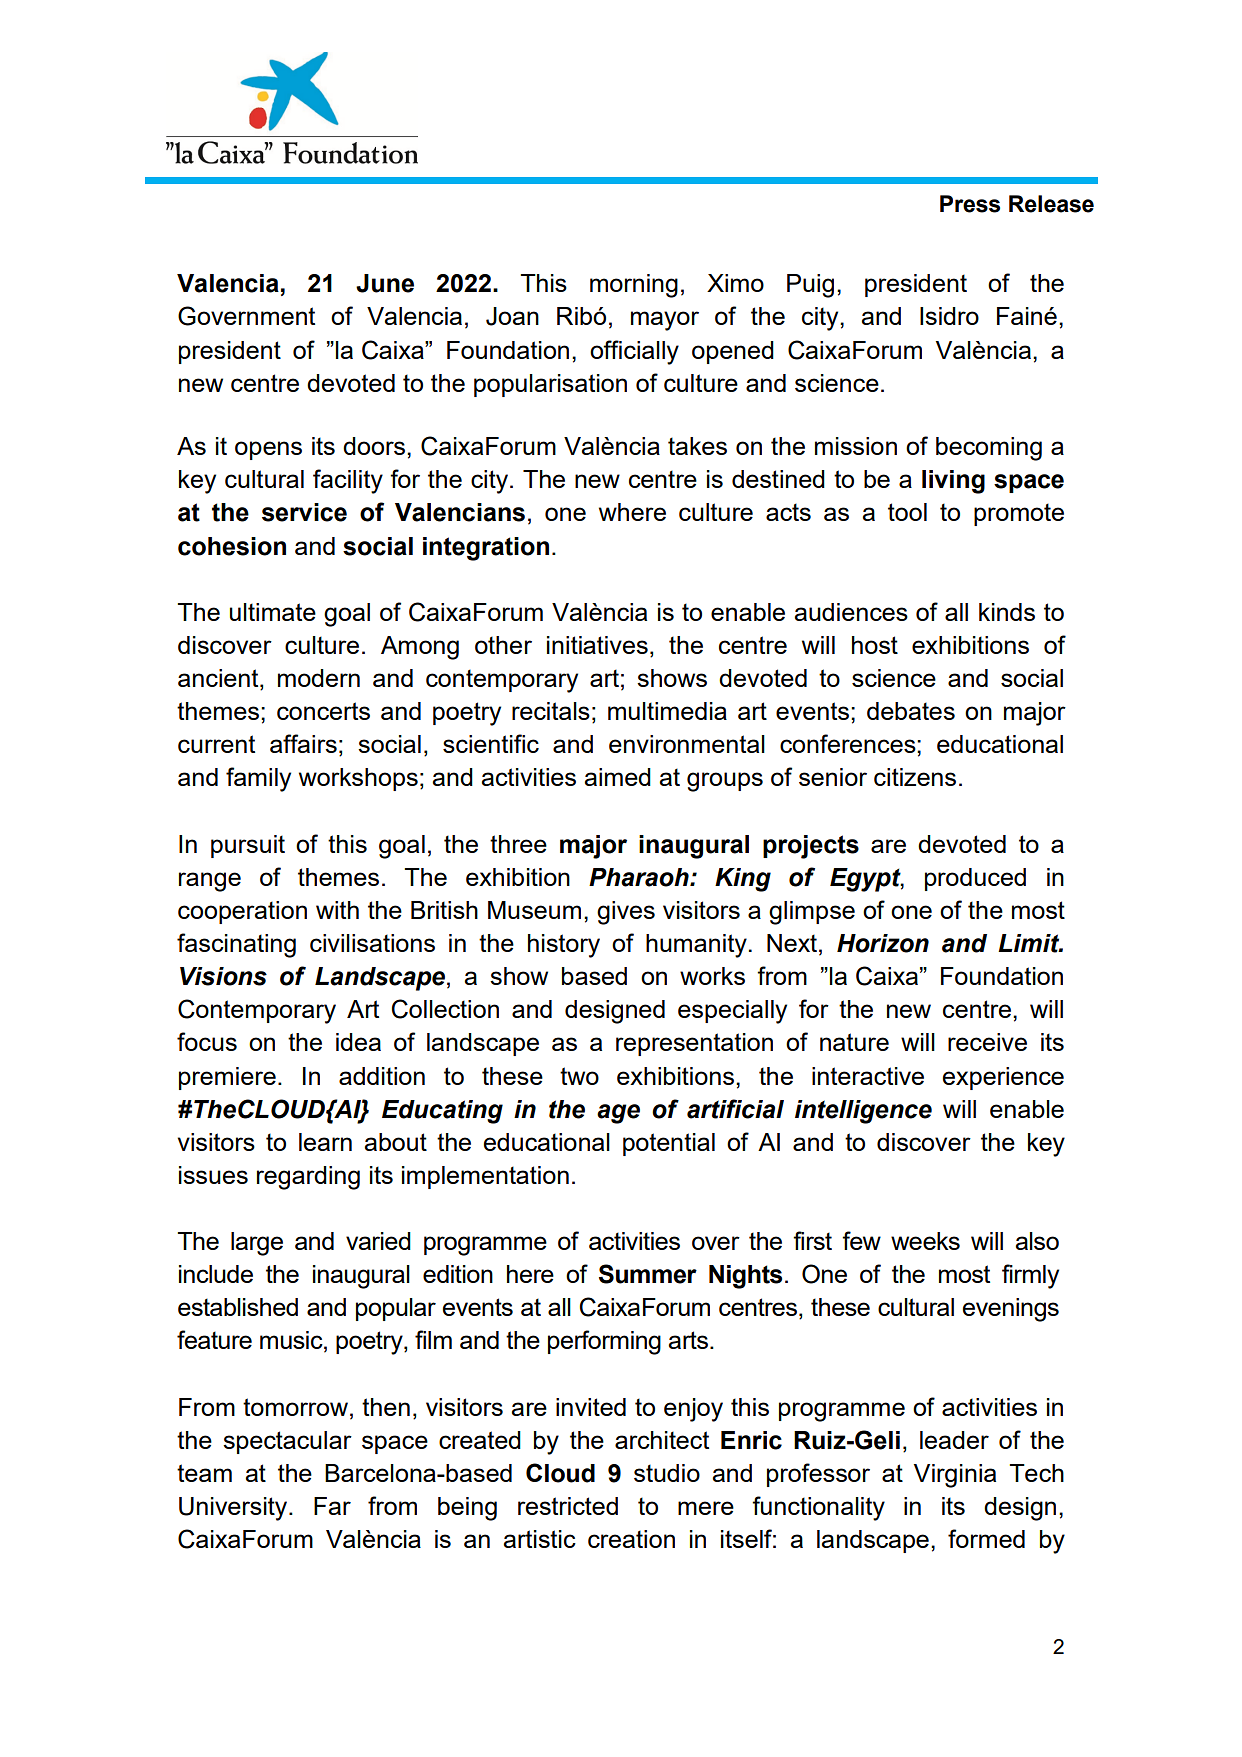  I want to click on Press, so click(970, 204).
